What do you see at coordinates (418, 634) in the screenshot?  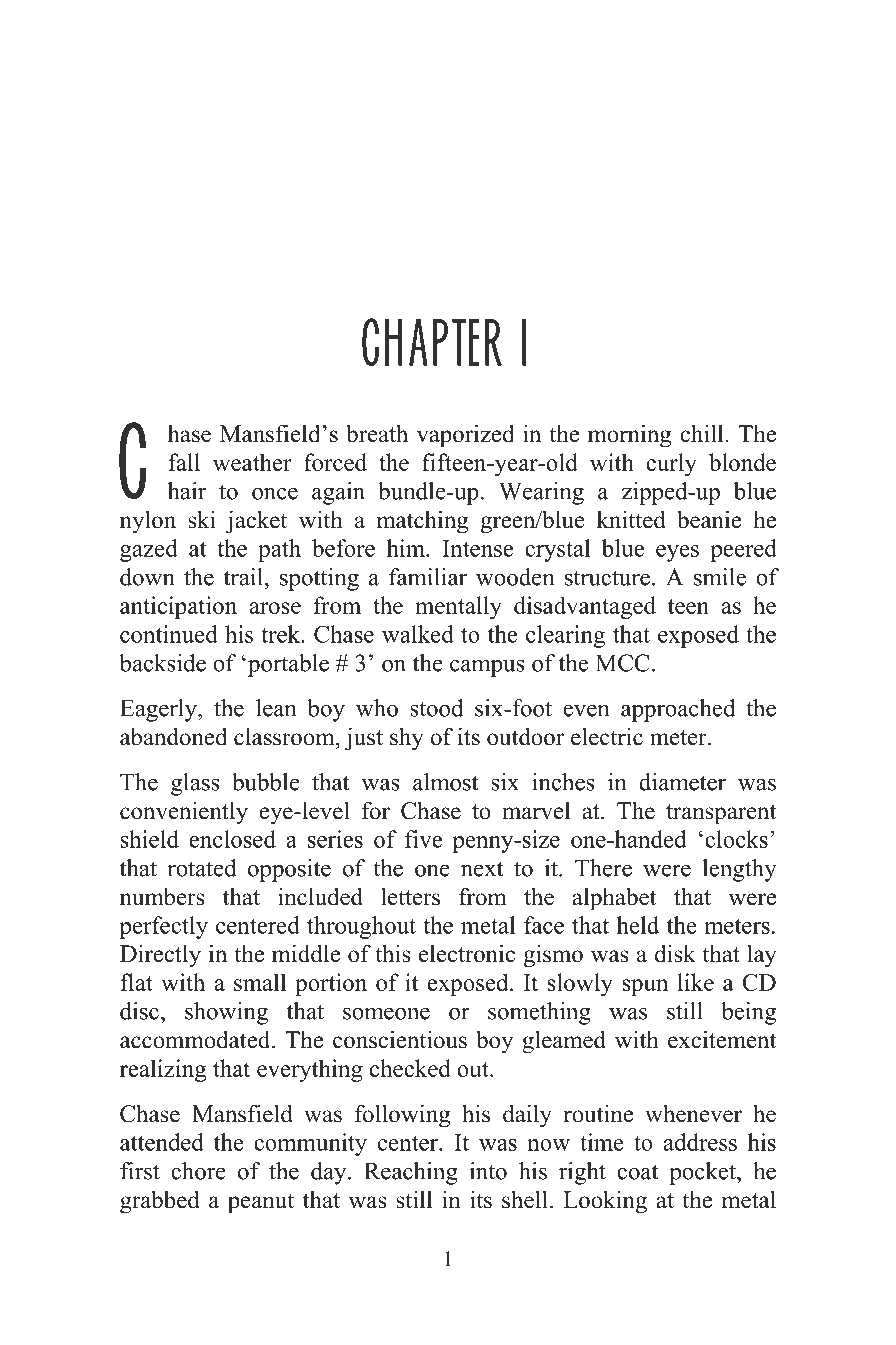 I see `walked` at bounding box center [418, 634].
